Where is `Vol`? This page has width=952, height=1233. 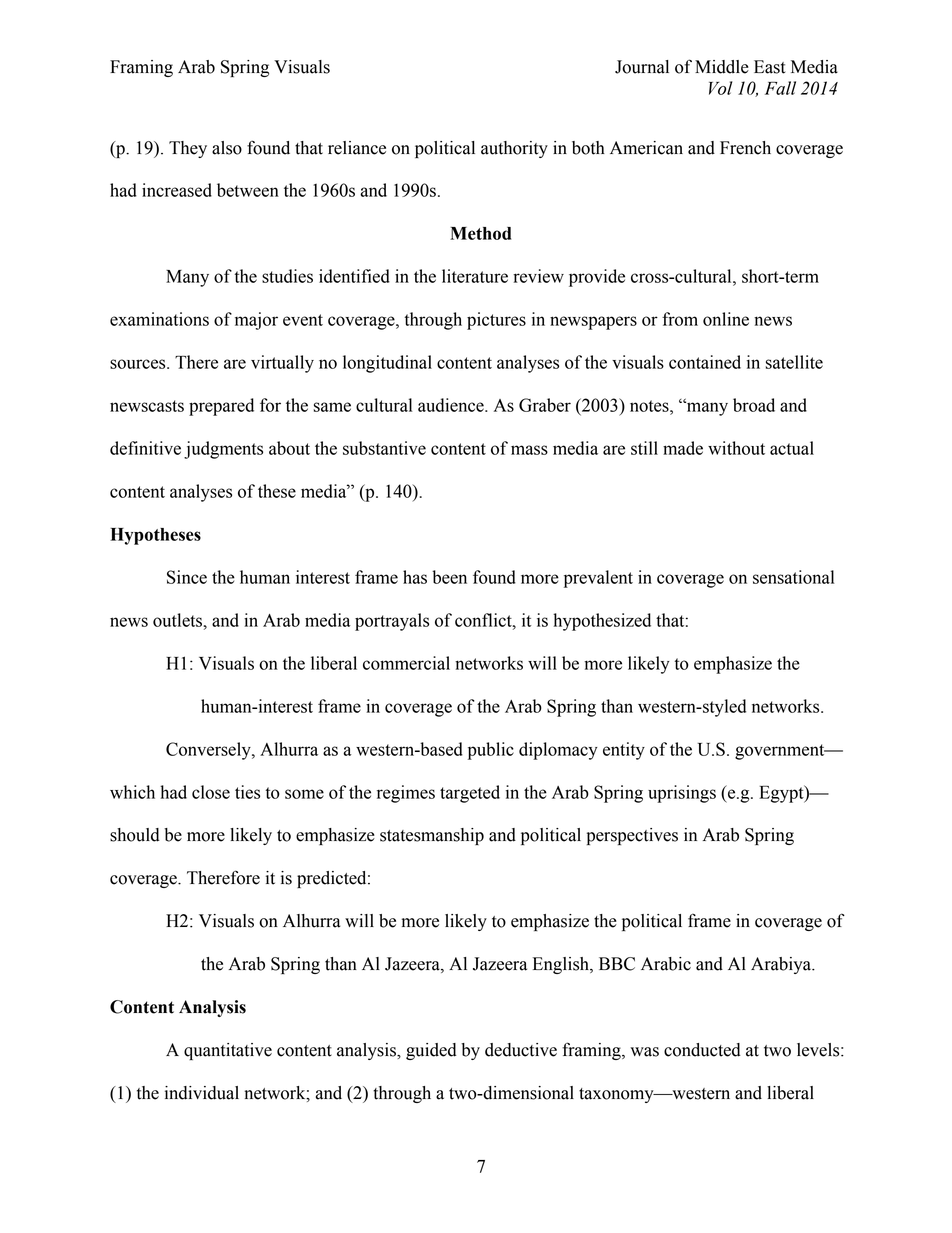
Vol is located at coordinates (721, 88).
